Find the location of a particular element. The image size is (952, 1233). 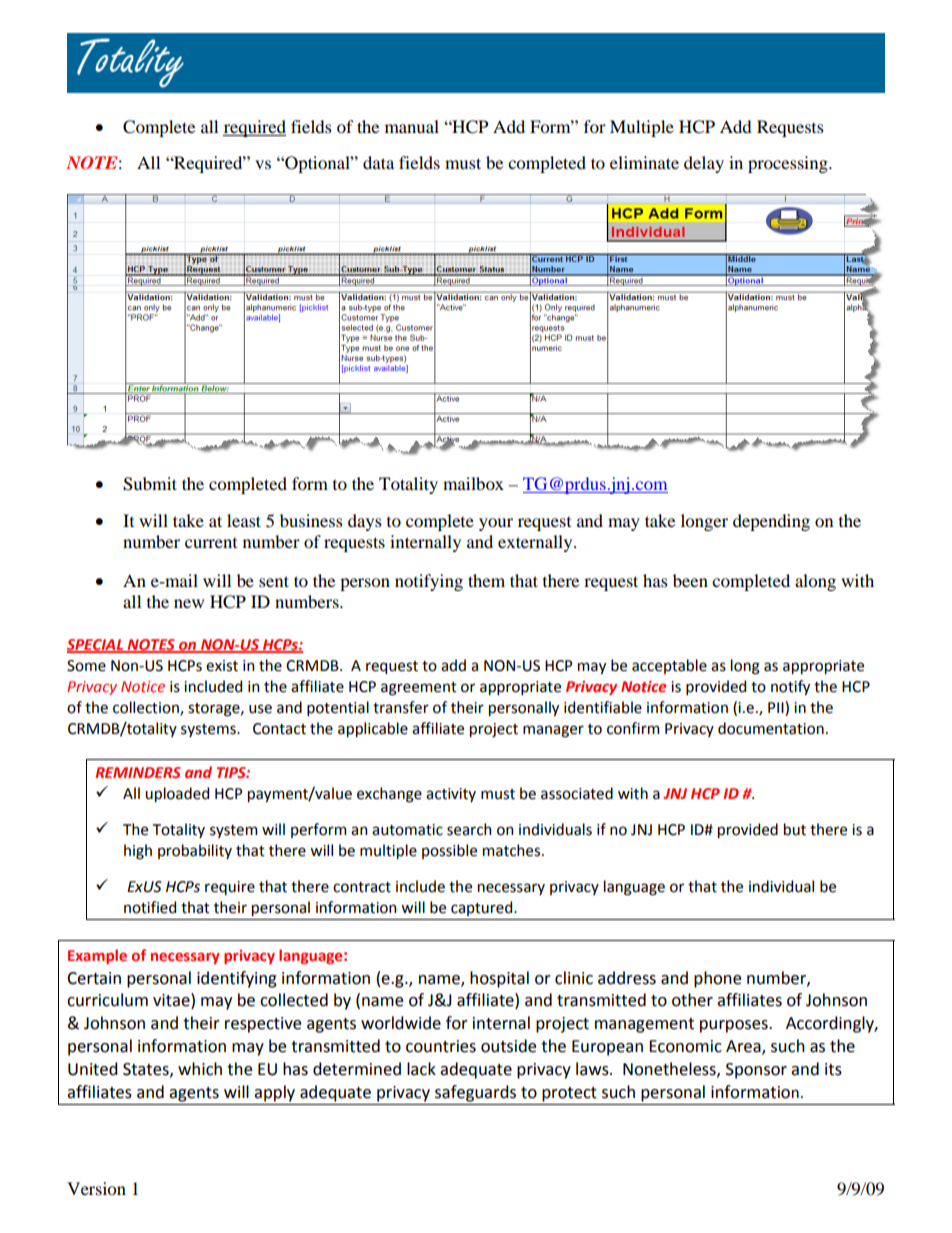

data is located at coordinates (378, 162).
